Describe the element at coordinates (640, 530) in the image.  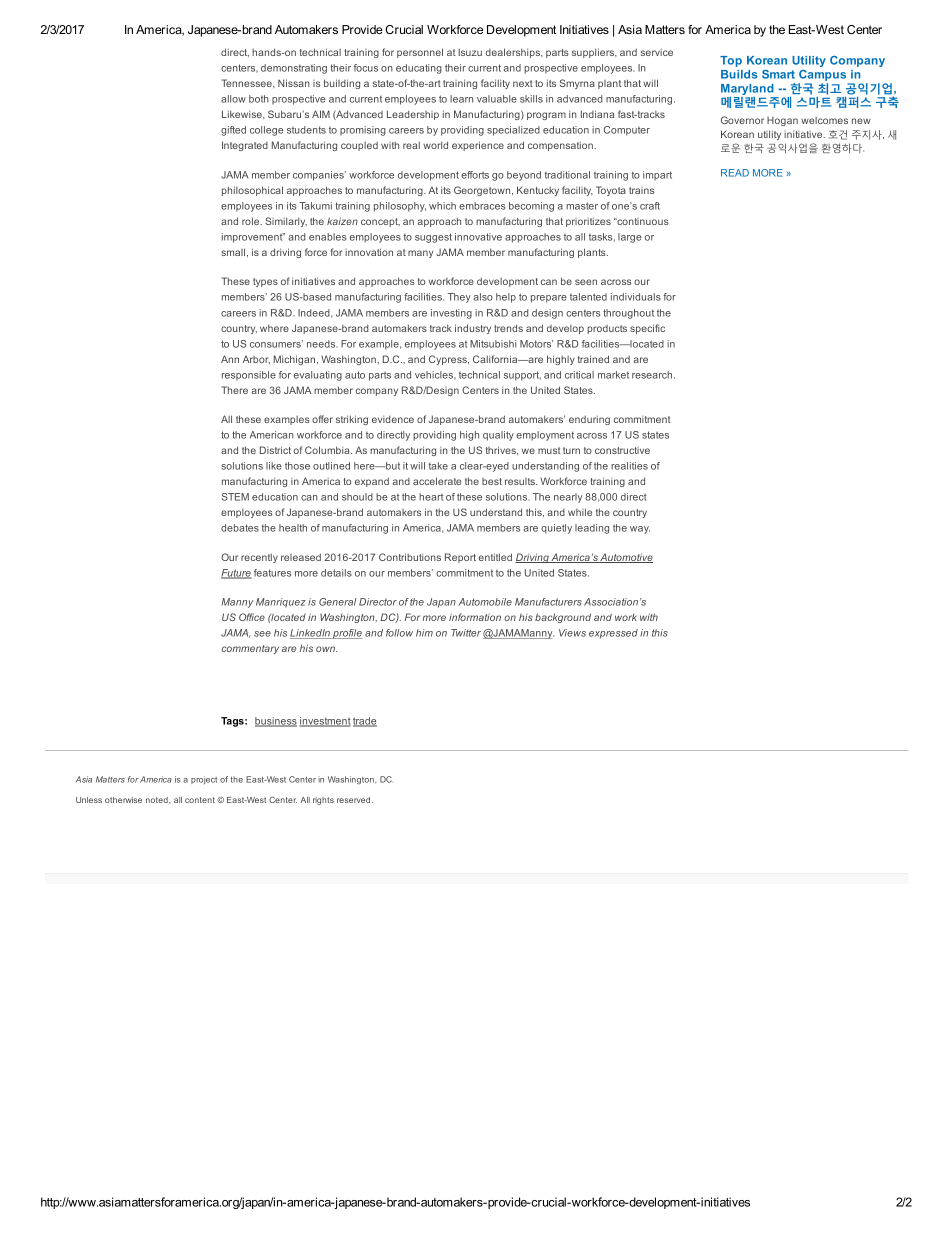
I see `way` at that location.
